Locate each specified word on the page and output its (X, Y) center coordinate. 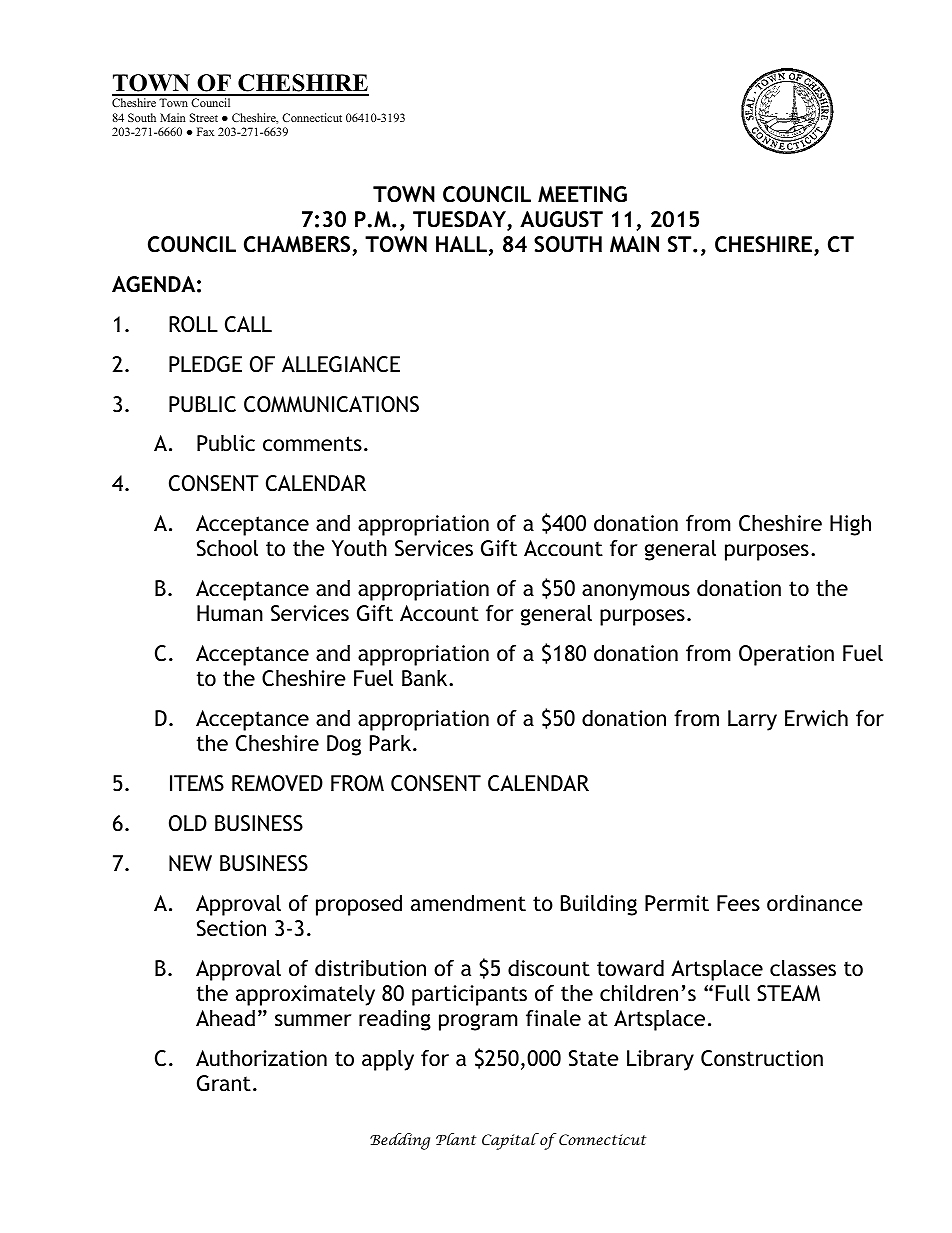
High (850, 525)
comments (312, 444)
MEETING (582, 194)
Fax (205, 131)
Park (392, 743)
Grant (224, 1083)
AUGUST (561, 219)
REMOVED (277, 783)
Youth (359, 548)
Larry (752, 720)
